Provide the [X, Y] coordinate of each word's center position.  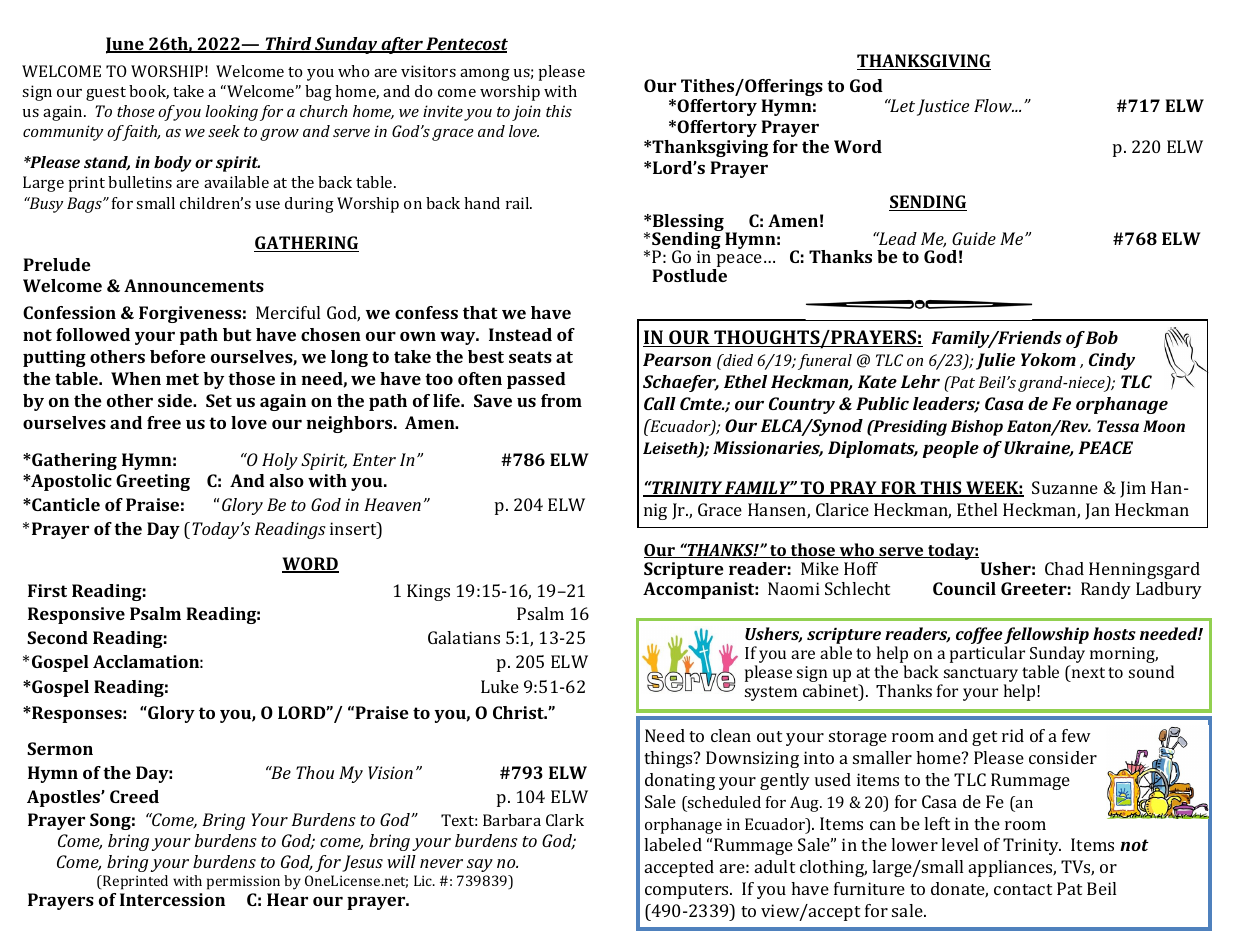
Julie [995, 361]
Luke [500, 686]
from [561, 400]
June [126, 45]
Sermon [60, 748]
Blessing [689, 224]
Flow [994, 105]
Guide [974, 238]
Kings [428, 592]
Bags [85, 205]
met [182, 379]
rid [1013, 735]
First [47, 590]
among [485, 75]
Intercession [172, 899]
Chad [1064, 568]
